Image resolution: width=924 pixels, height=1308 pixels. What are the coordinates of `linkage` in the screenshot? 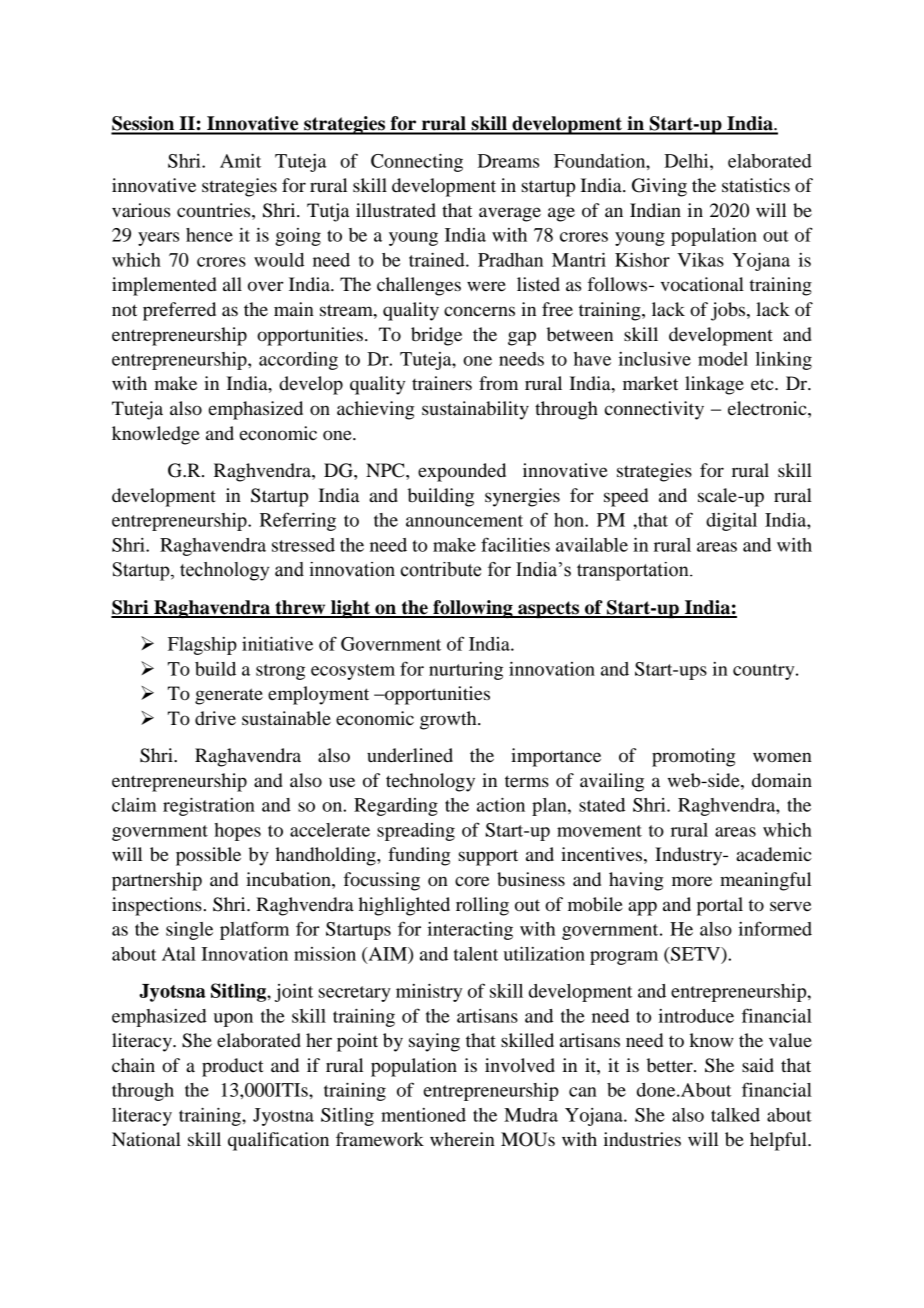 It's located at (714, 385).
